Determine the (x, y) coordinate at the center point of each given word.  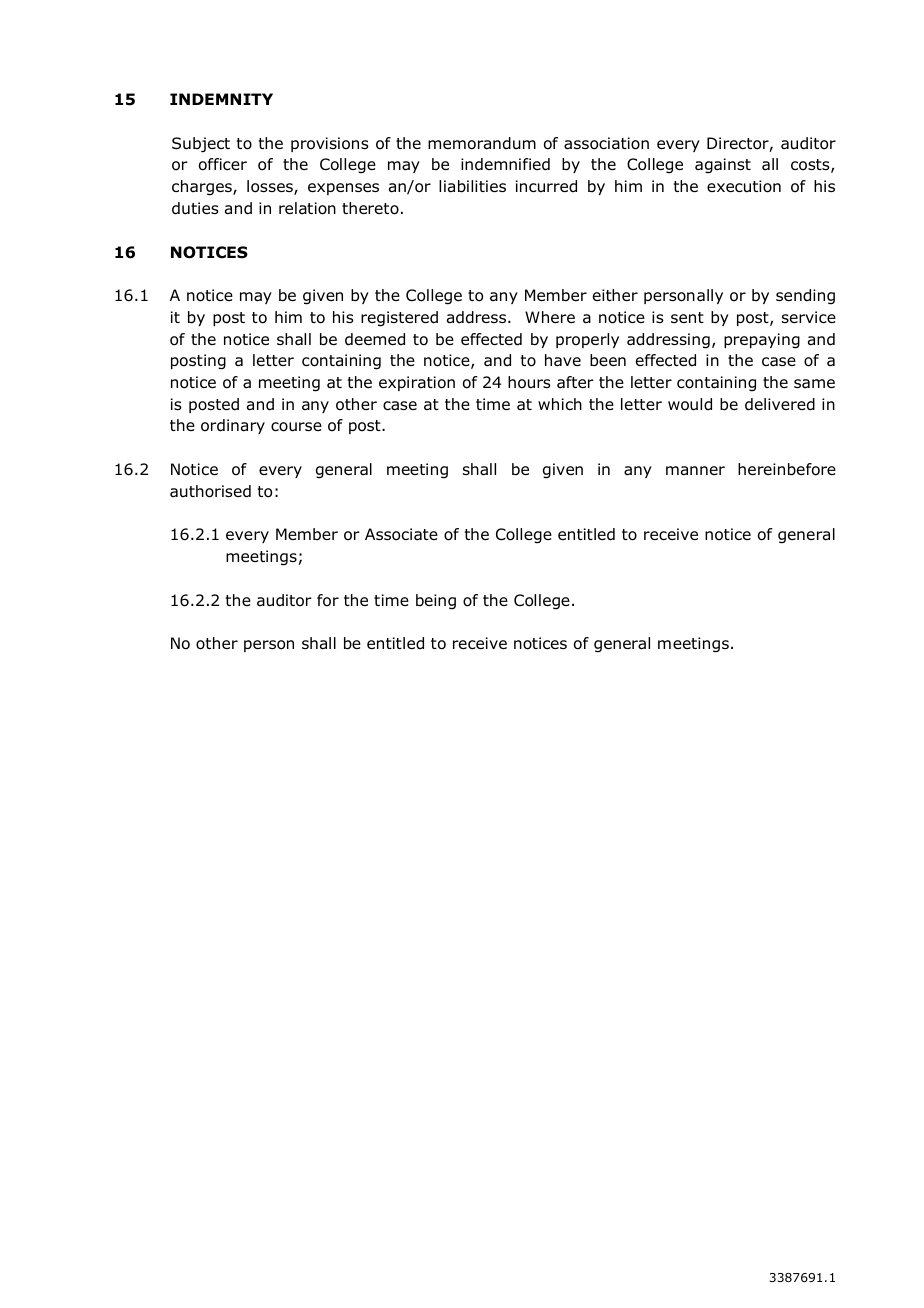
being (436, 602)
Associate (401, 534)
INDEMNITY (221, 99)
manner (695, 471)
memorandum (482, 143)
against (723, 166)
